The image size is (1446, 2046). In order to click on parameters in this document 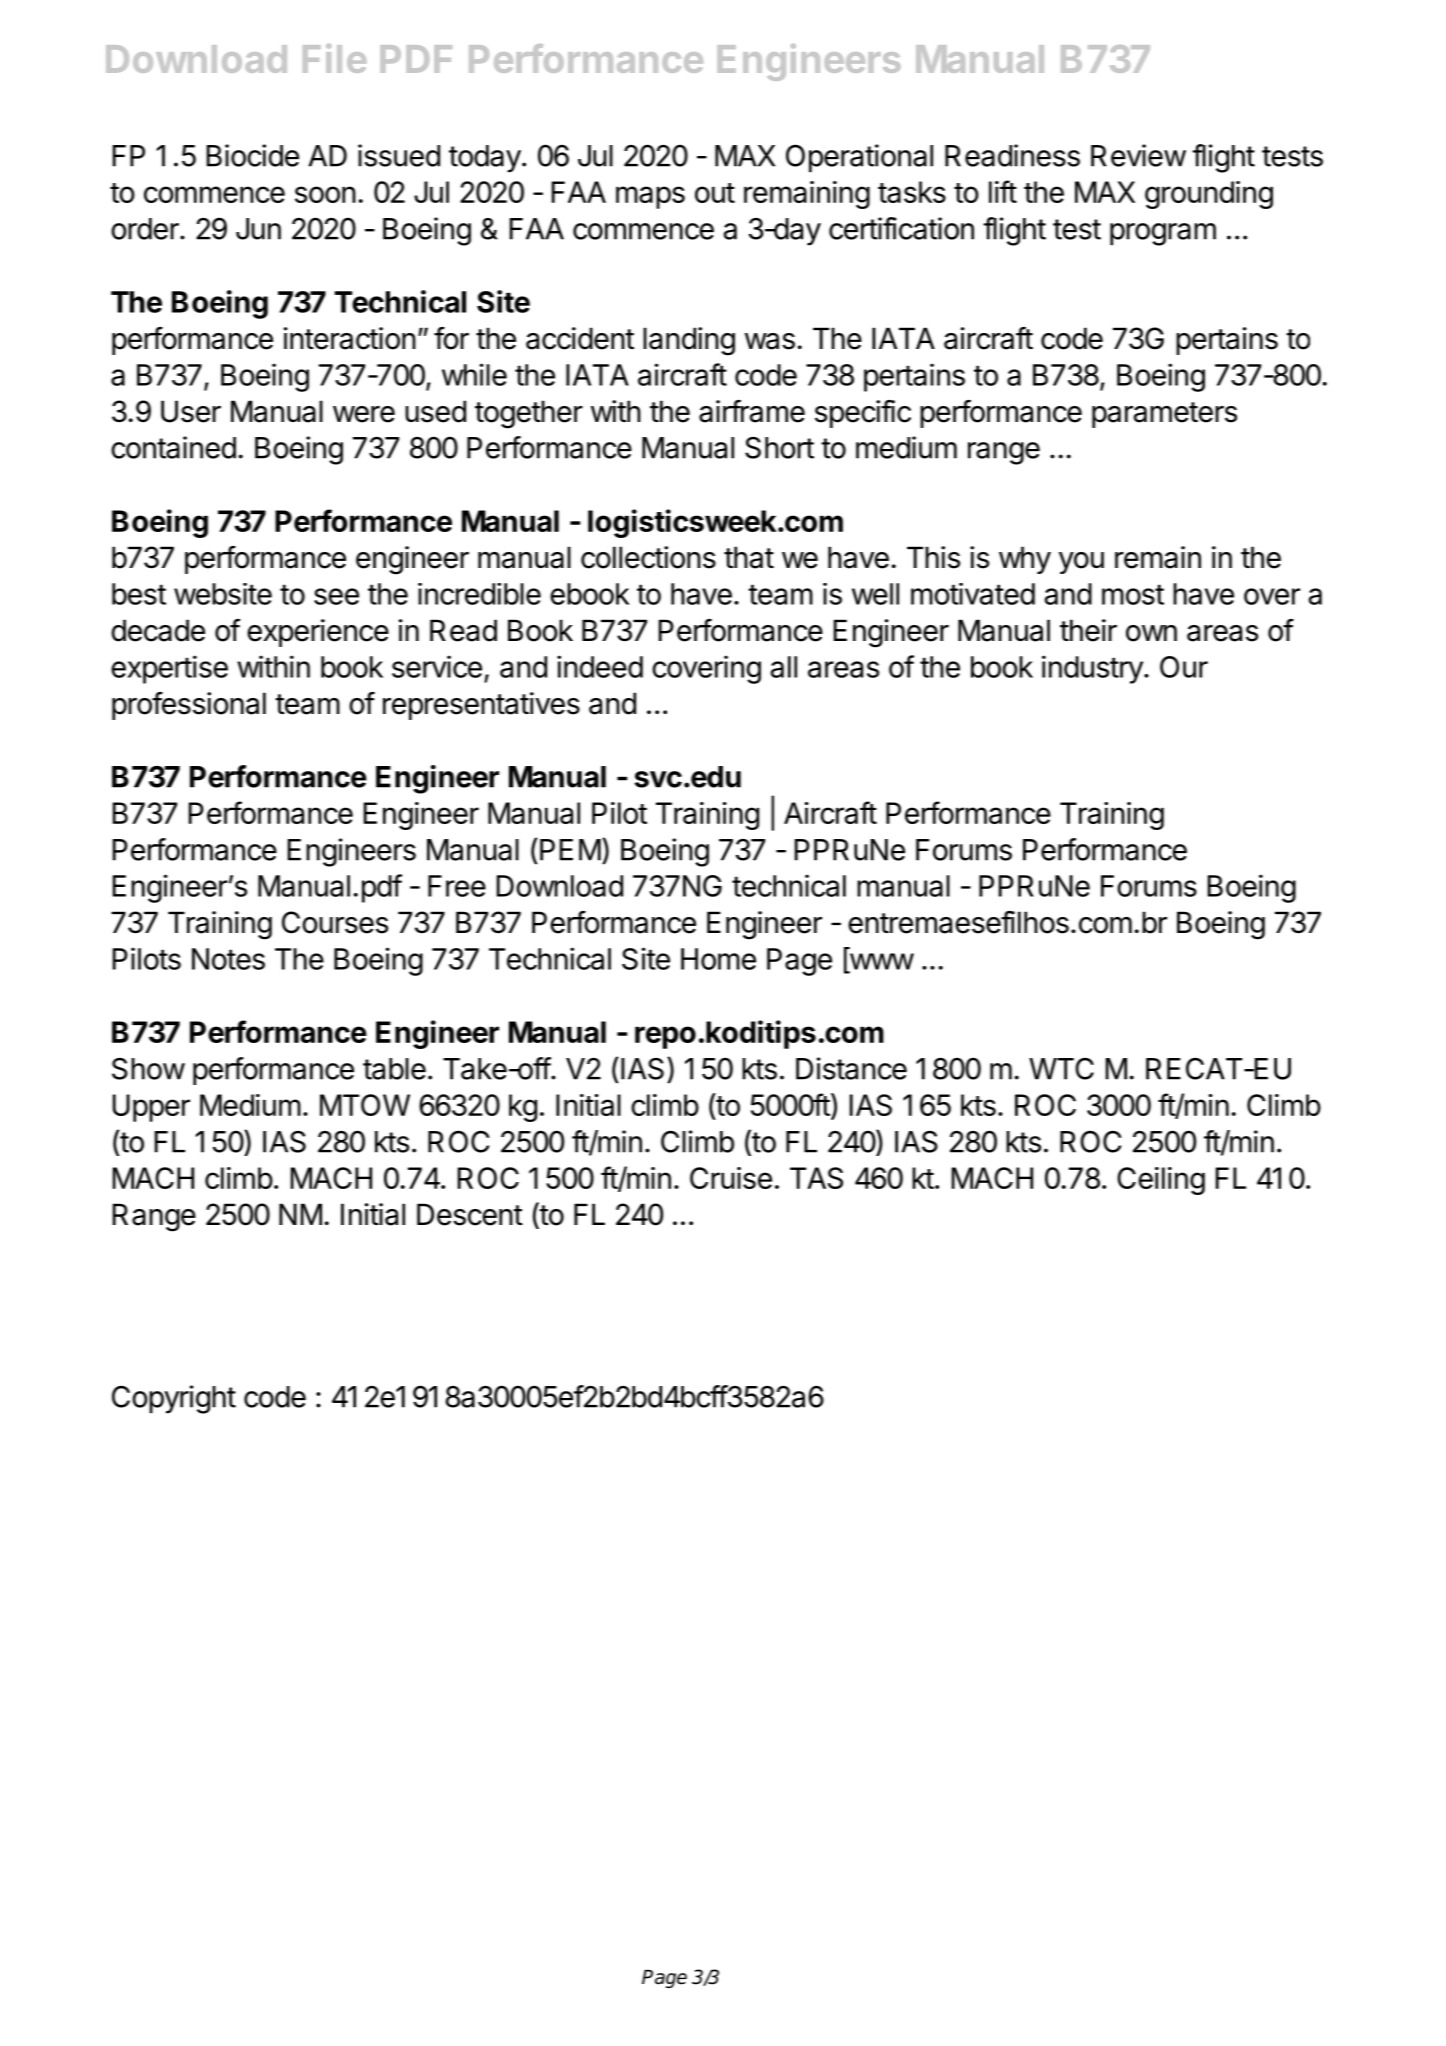, I will do `click(1164, 415)`.
